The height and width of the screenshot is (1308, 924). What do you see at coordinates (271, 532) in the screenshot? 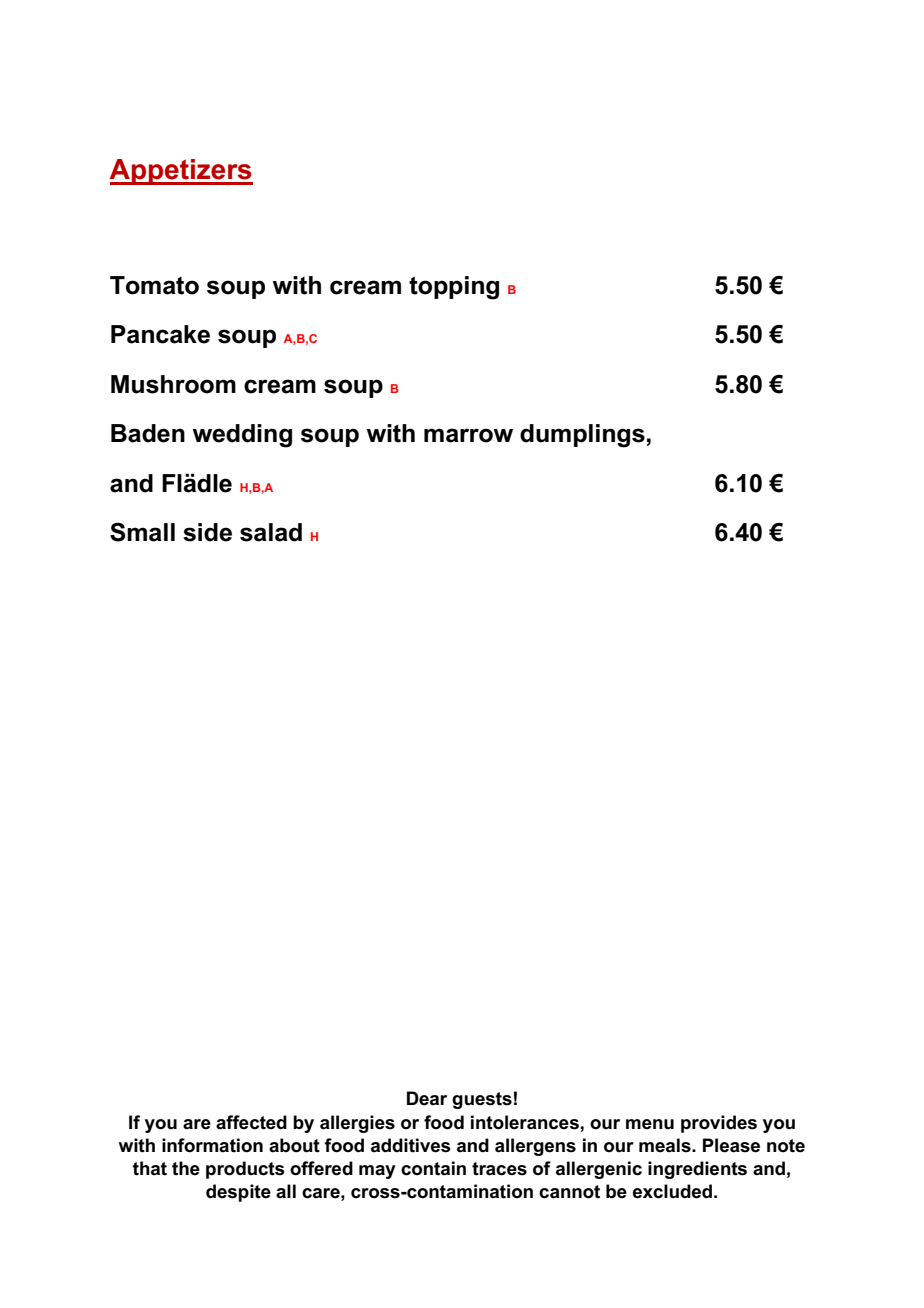
I see `salad` at bounding box center [271, 532].
